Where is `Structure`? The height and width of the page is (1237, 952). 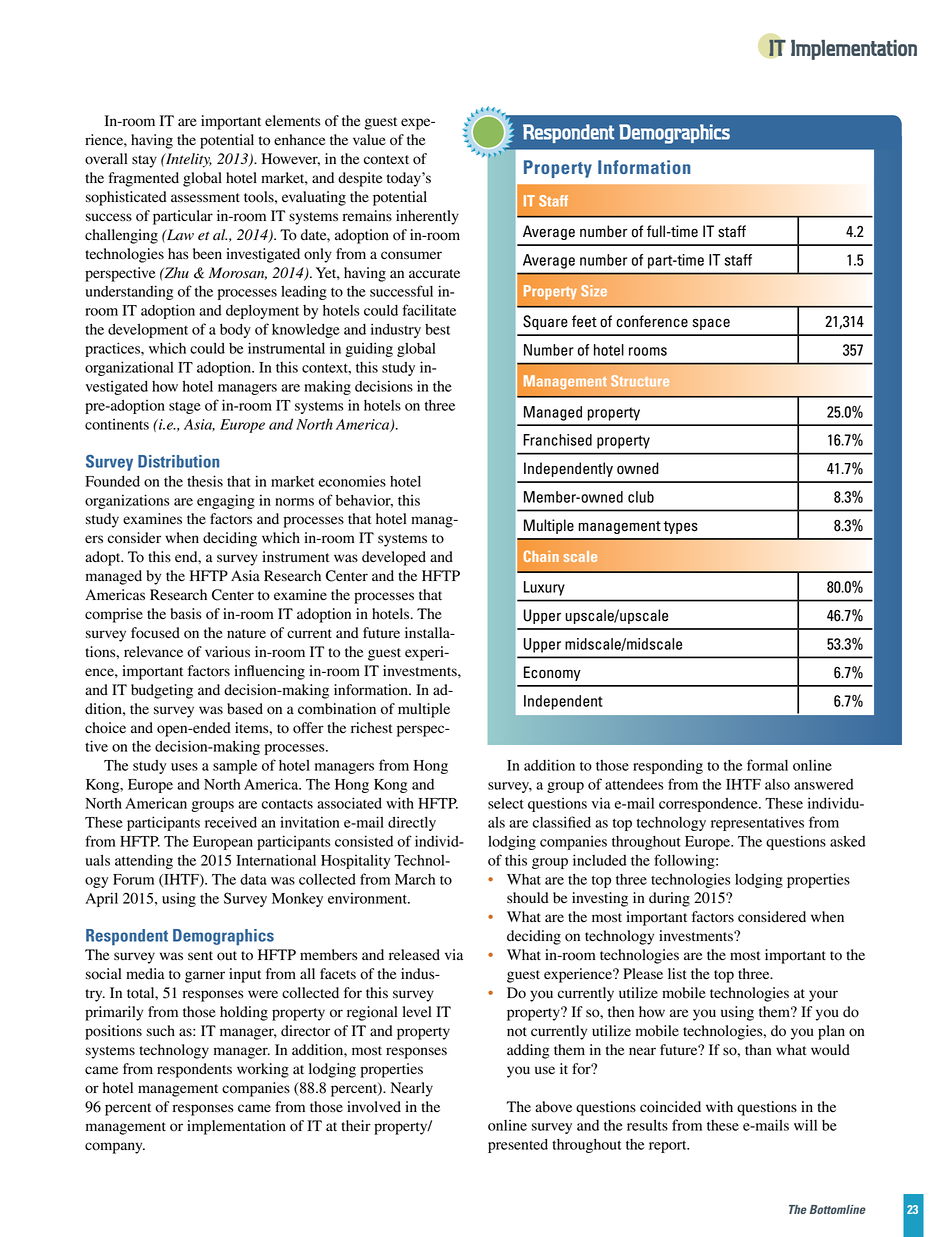
Structure is located at coordinates (640, 380).
